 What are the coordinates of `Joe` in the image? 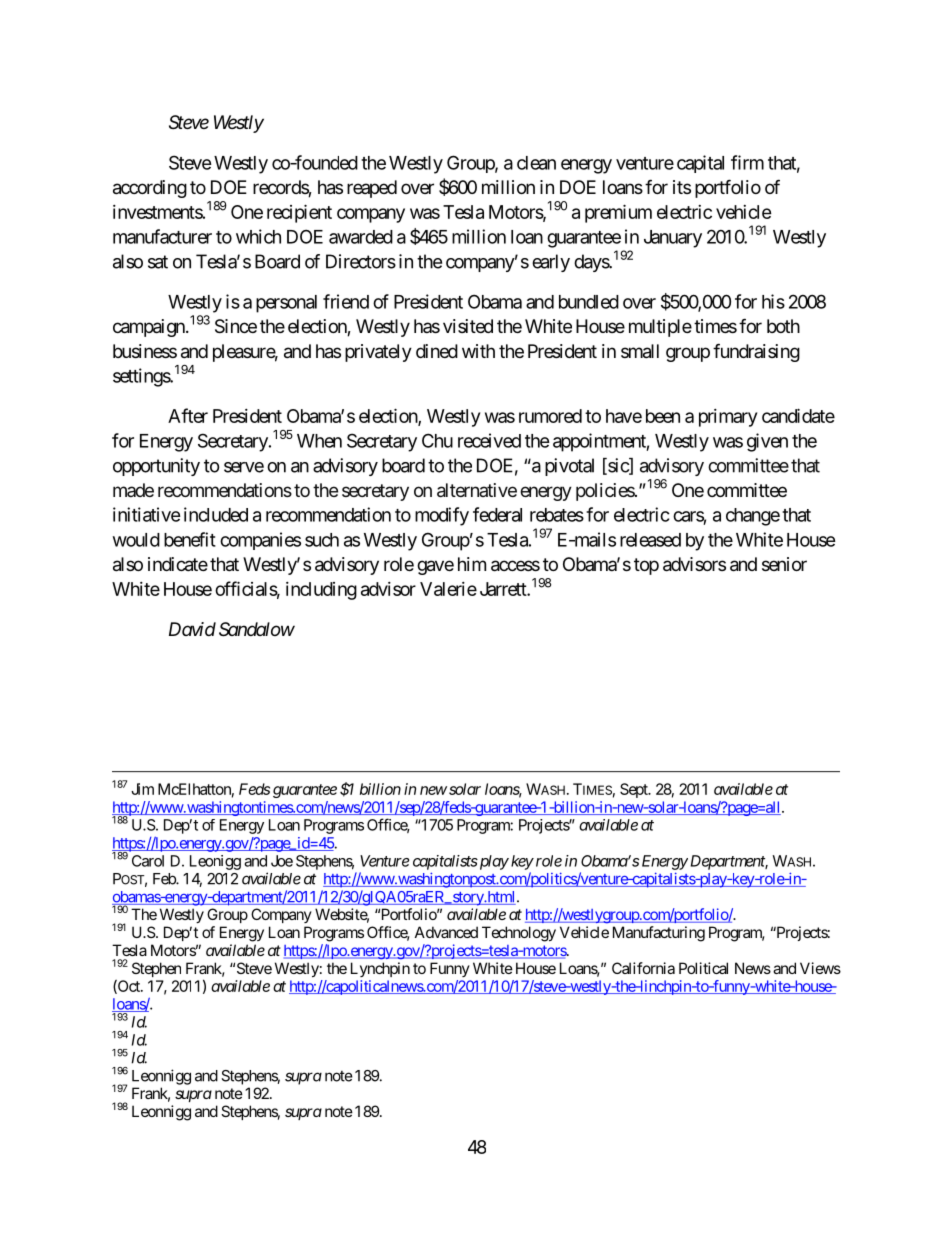 It's located at (282, 861).
